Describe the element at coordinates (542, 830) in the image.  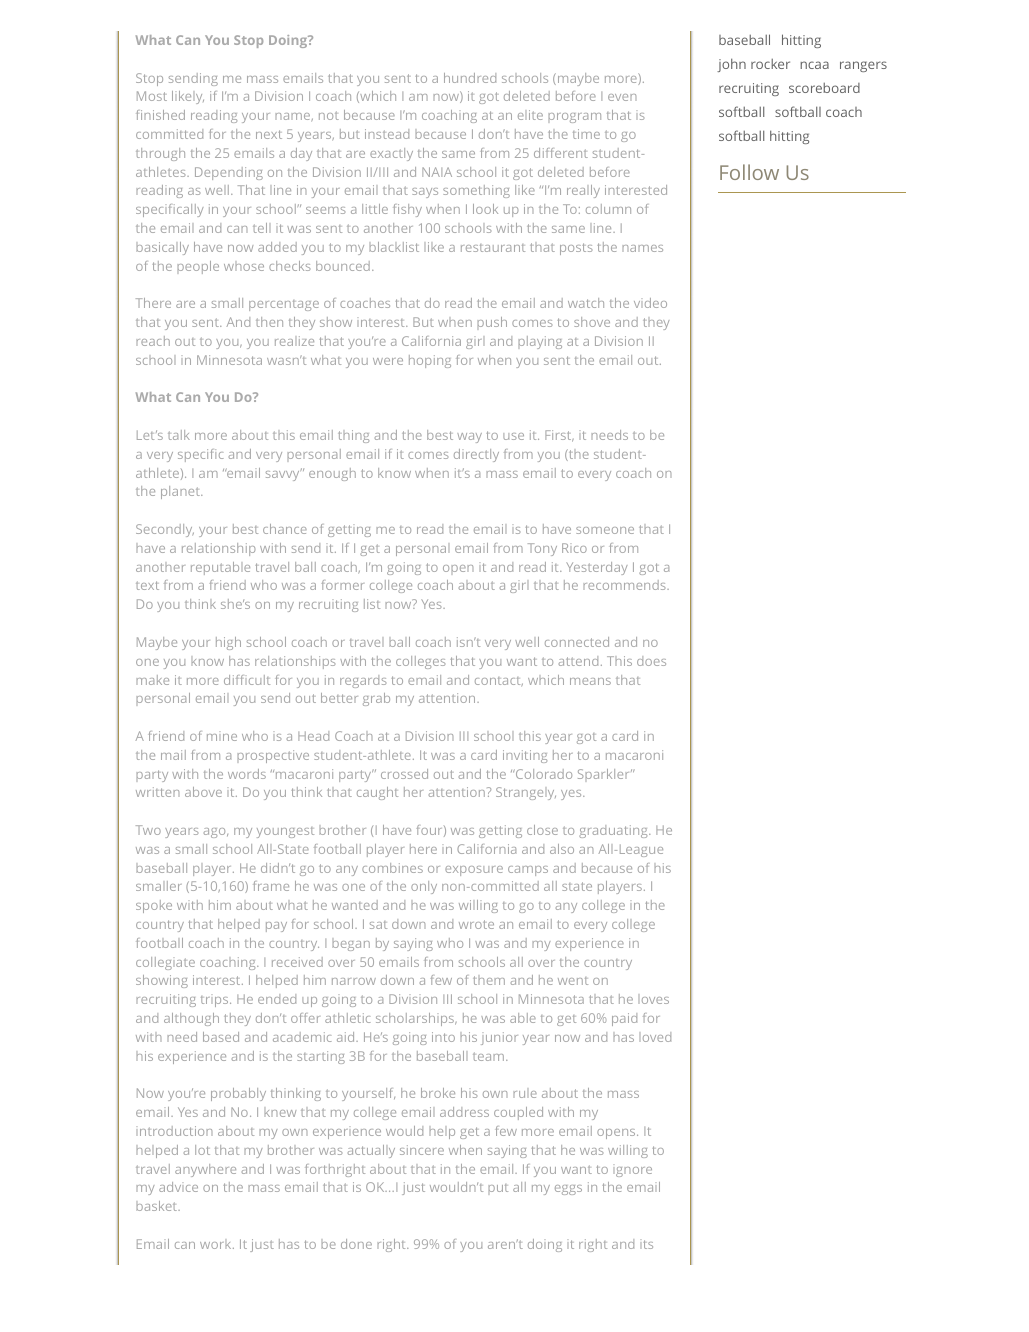
I see `close` at that location.
